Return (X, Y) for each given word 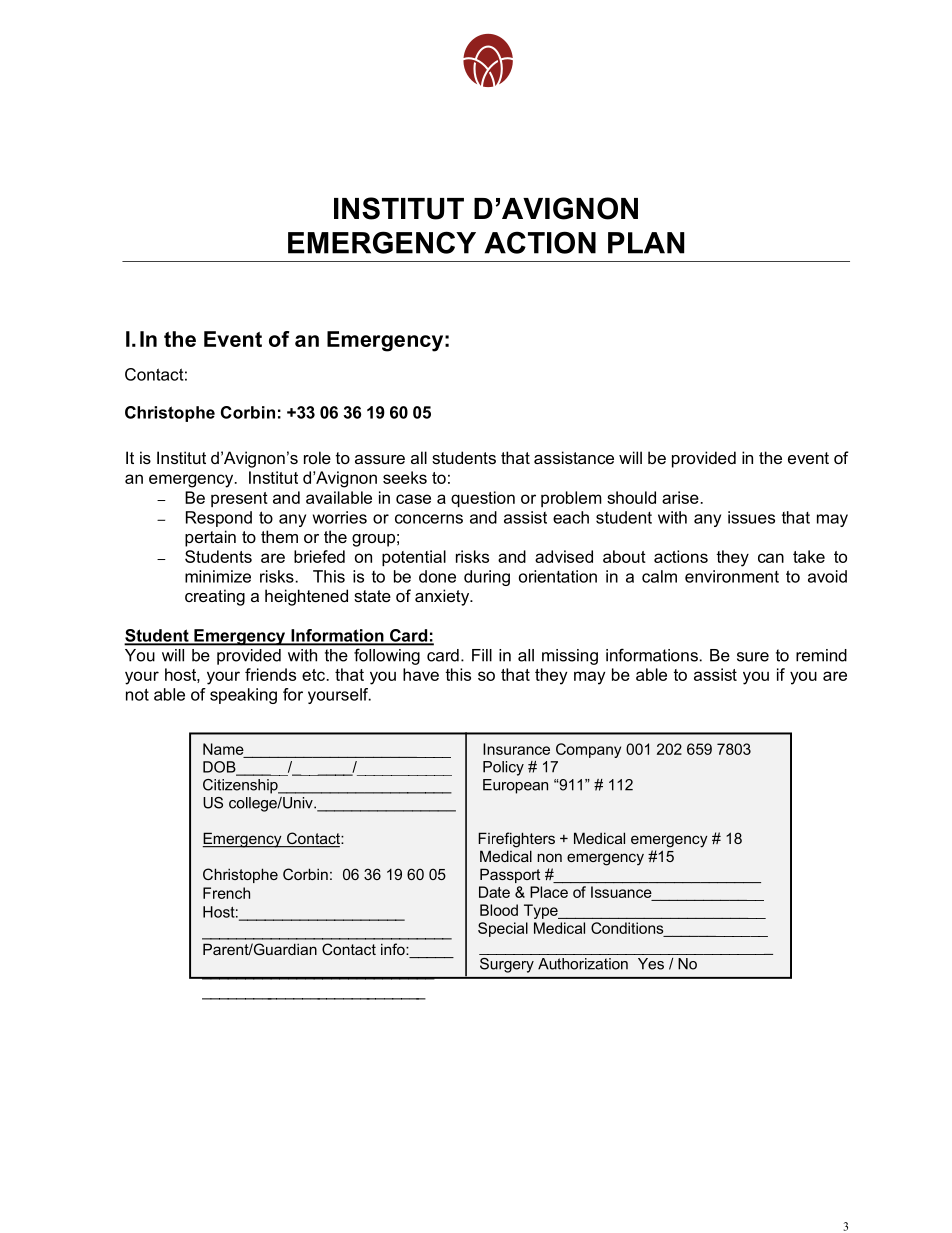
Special (503, 929)
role (317, 457)
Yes (651, 964)
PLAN (646, 243)
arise (680, 497)
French (226, 893)
